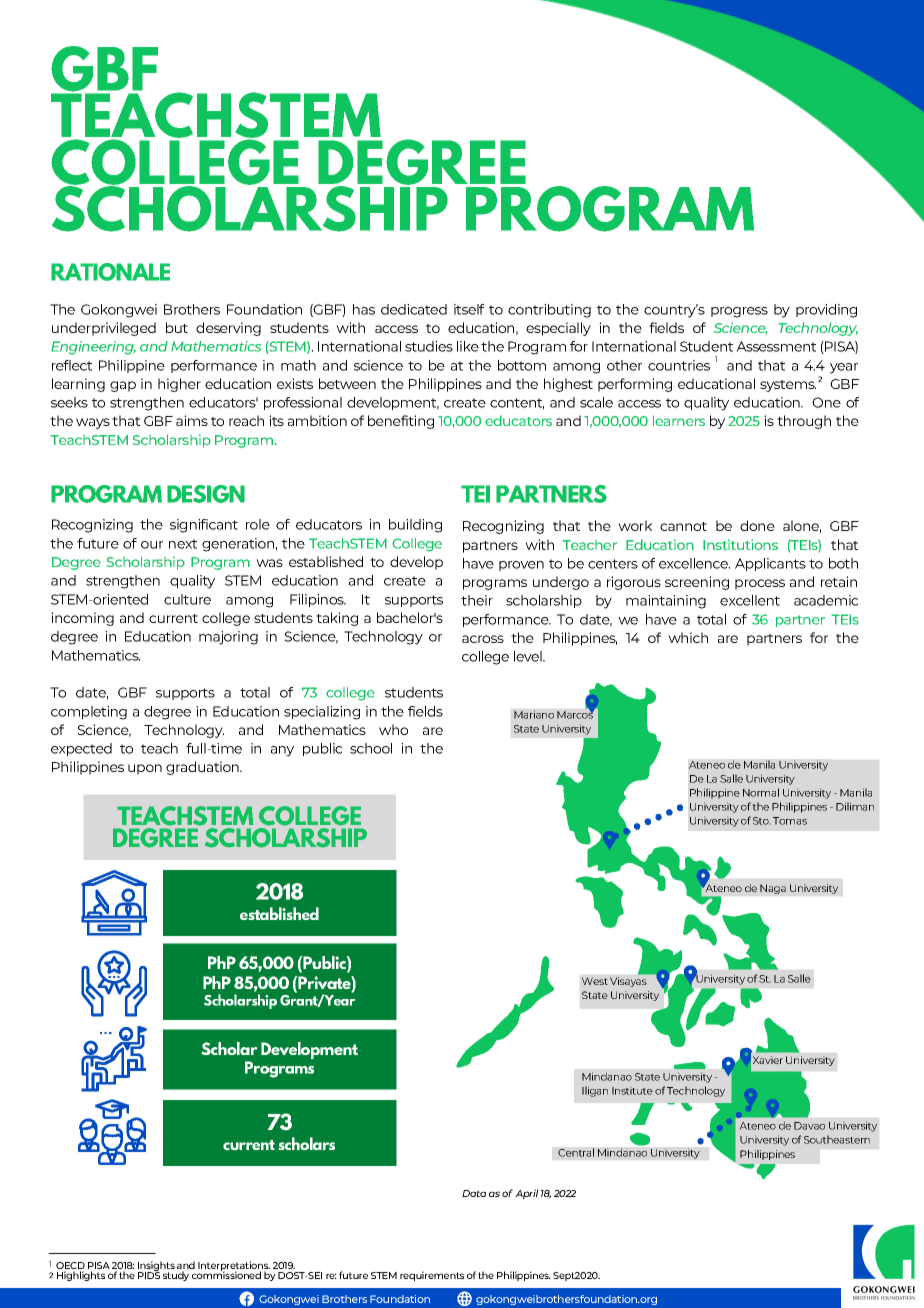 The image size is (924, 1308). I want to click on progress, so click(739, 312).
